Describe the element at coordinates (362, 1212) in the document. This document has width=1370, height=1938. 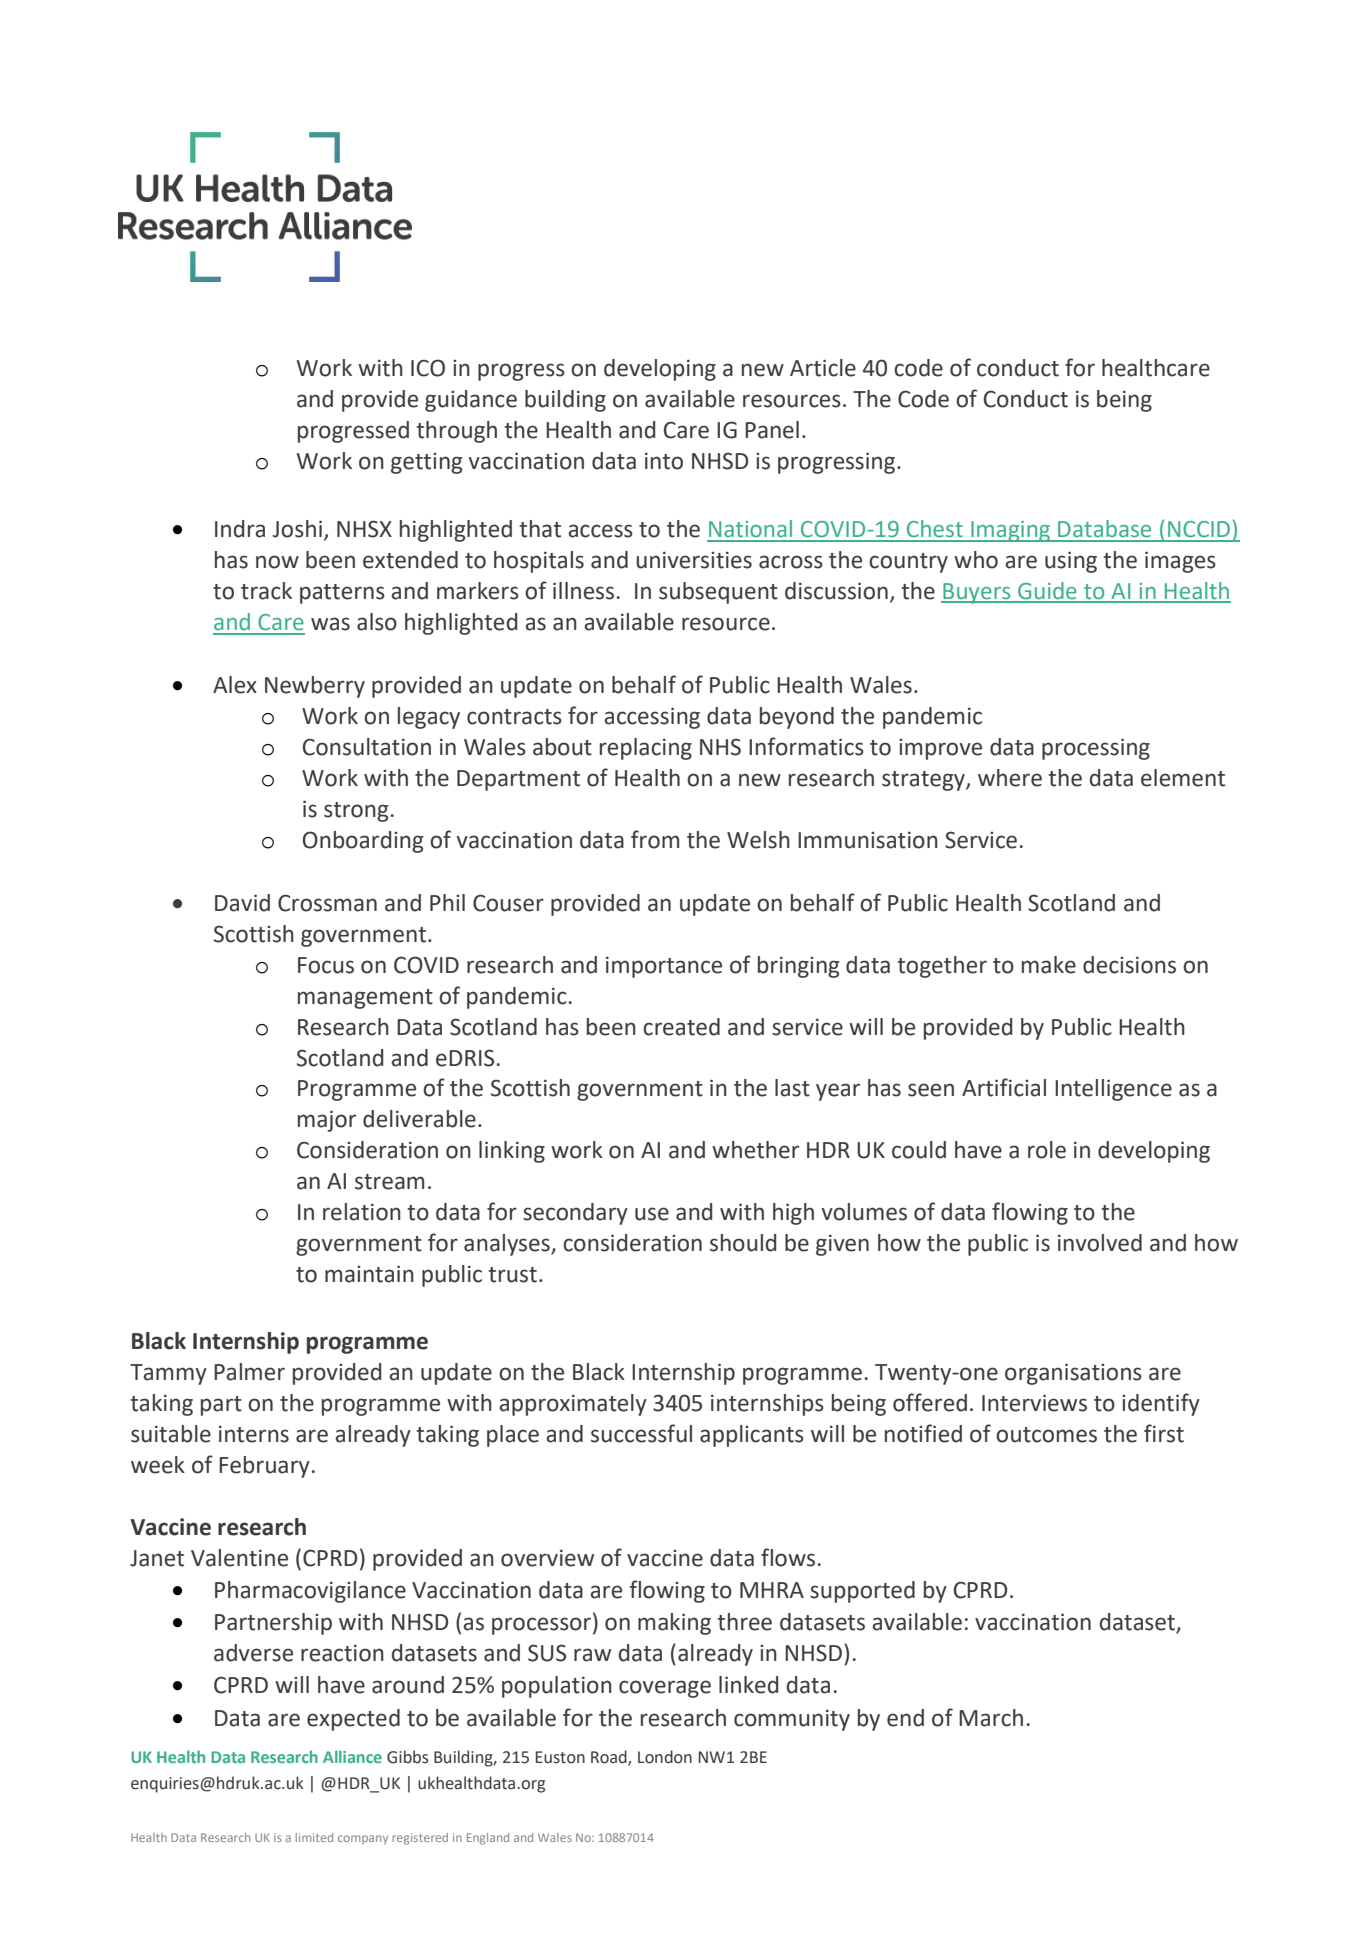
I see `relation` at that location.
